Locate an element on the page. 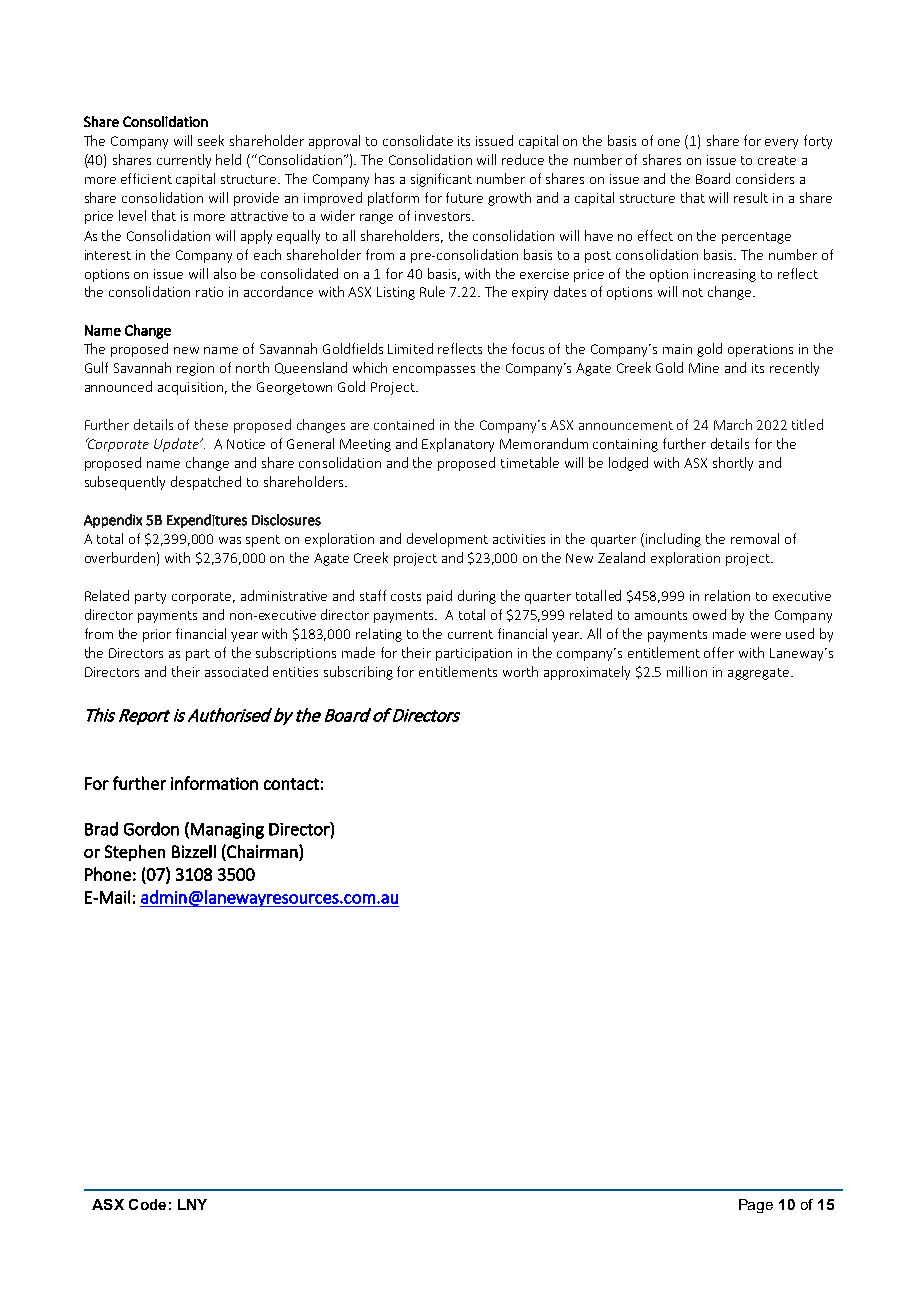  Chairman is located at coordinates (262, 851).
